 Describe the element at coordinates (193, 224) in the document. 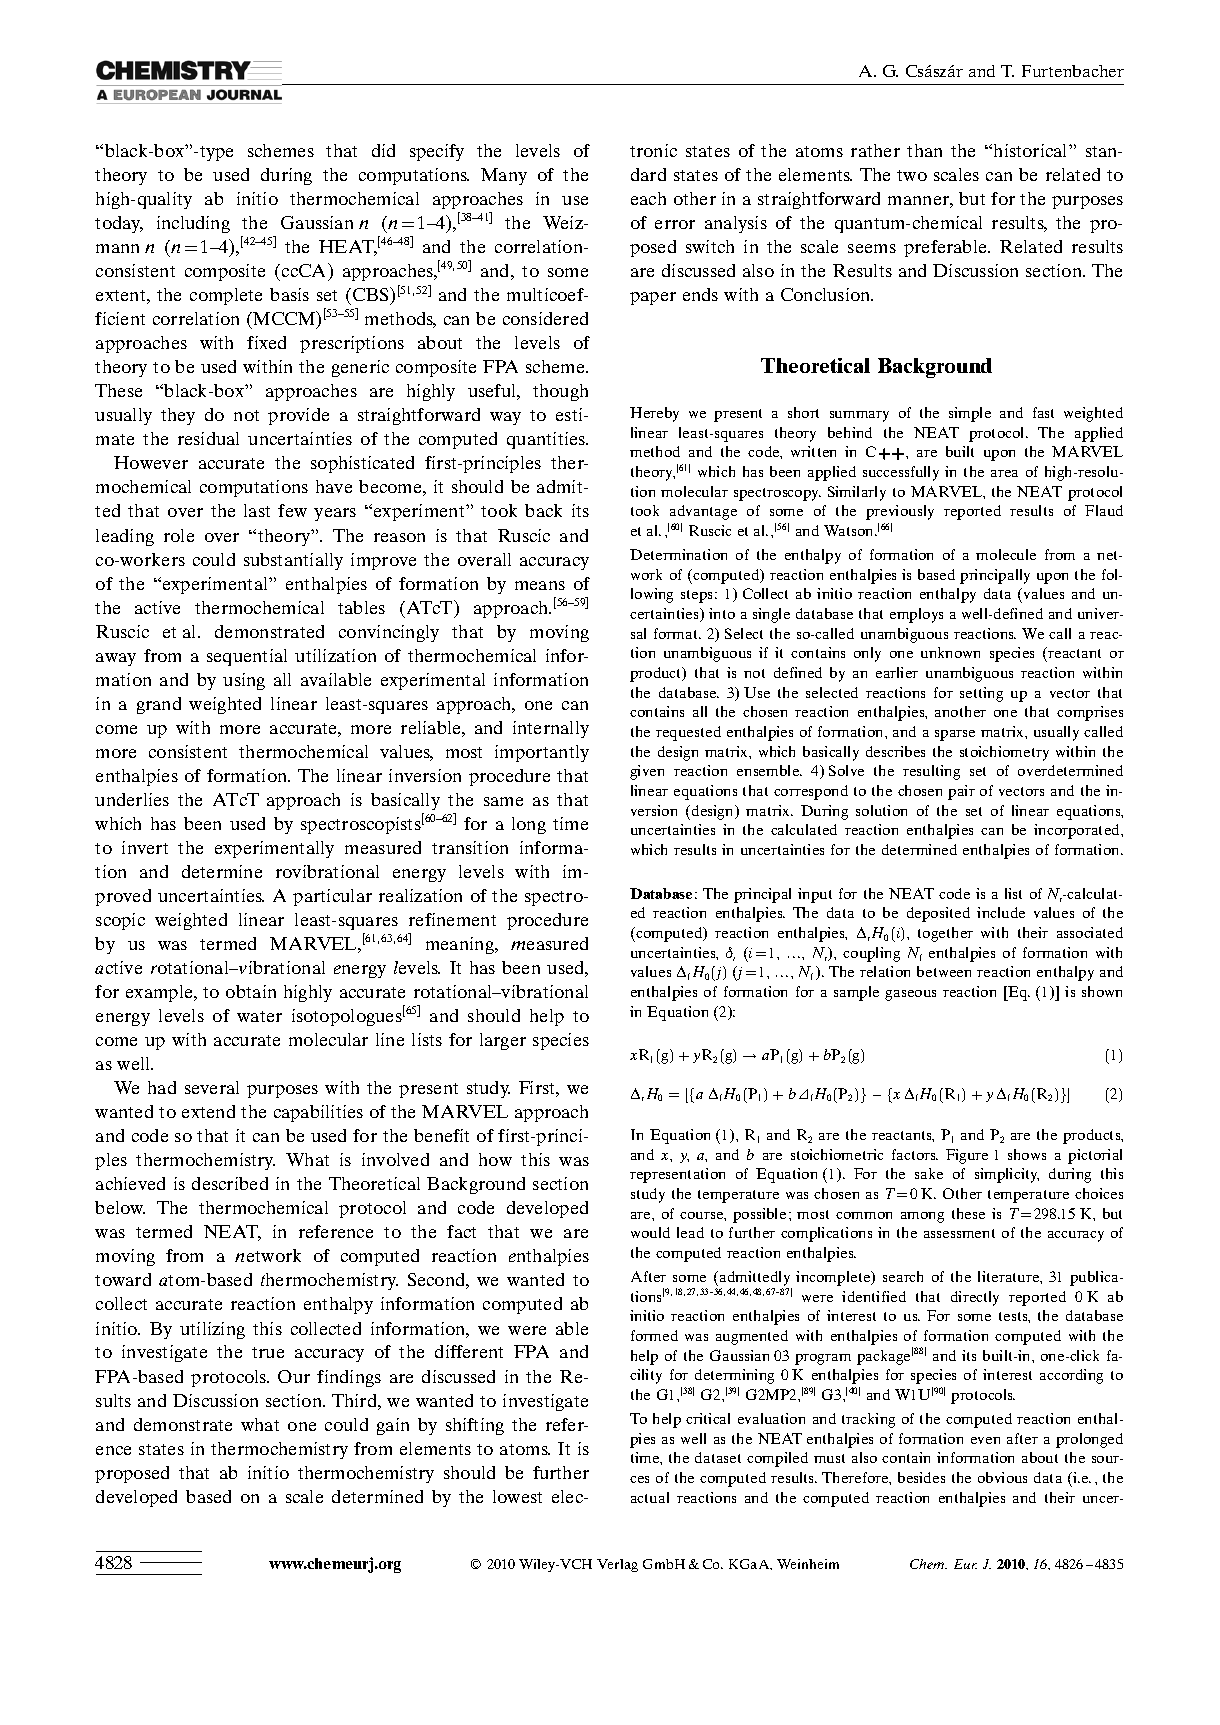

I see `including` at that location.
